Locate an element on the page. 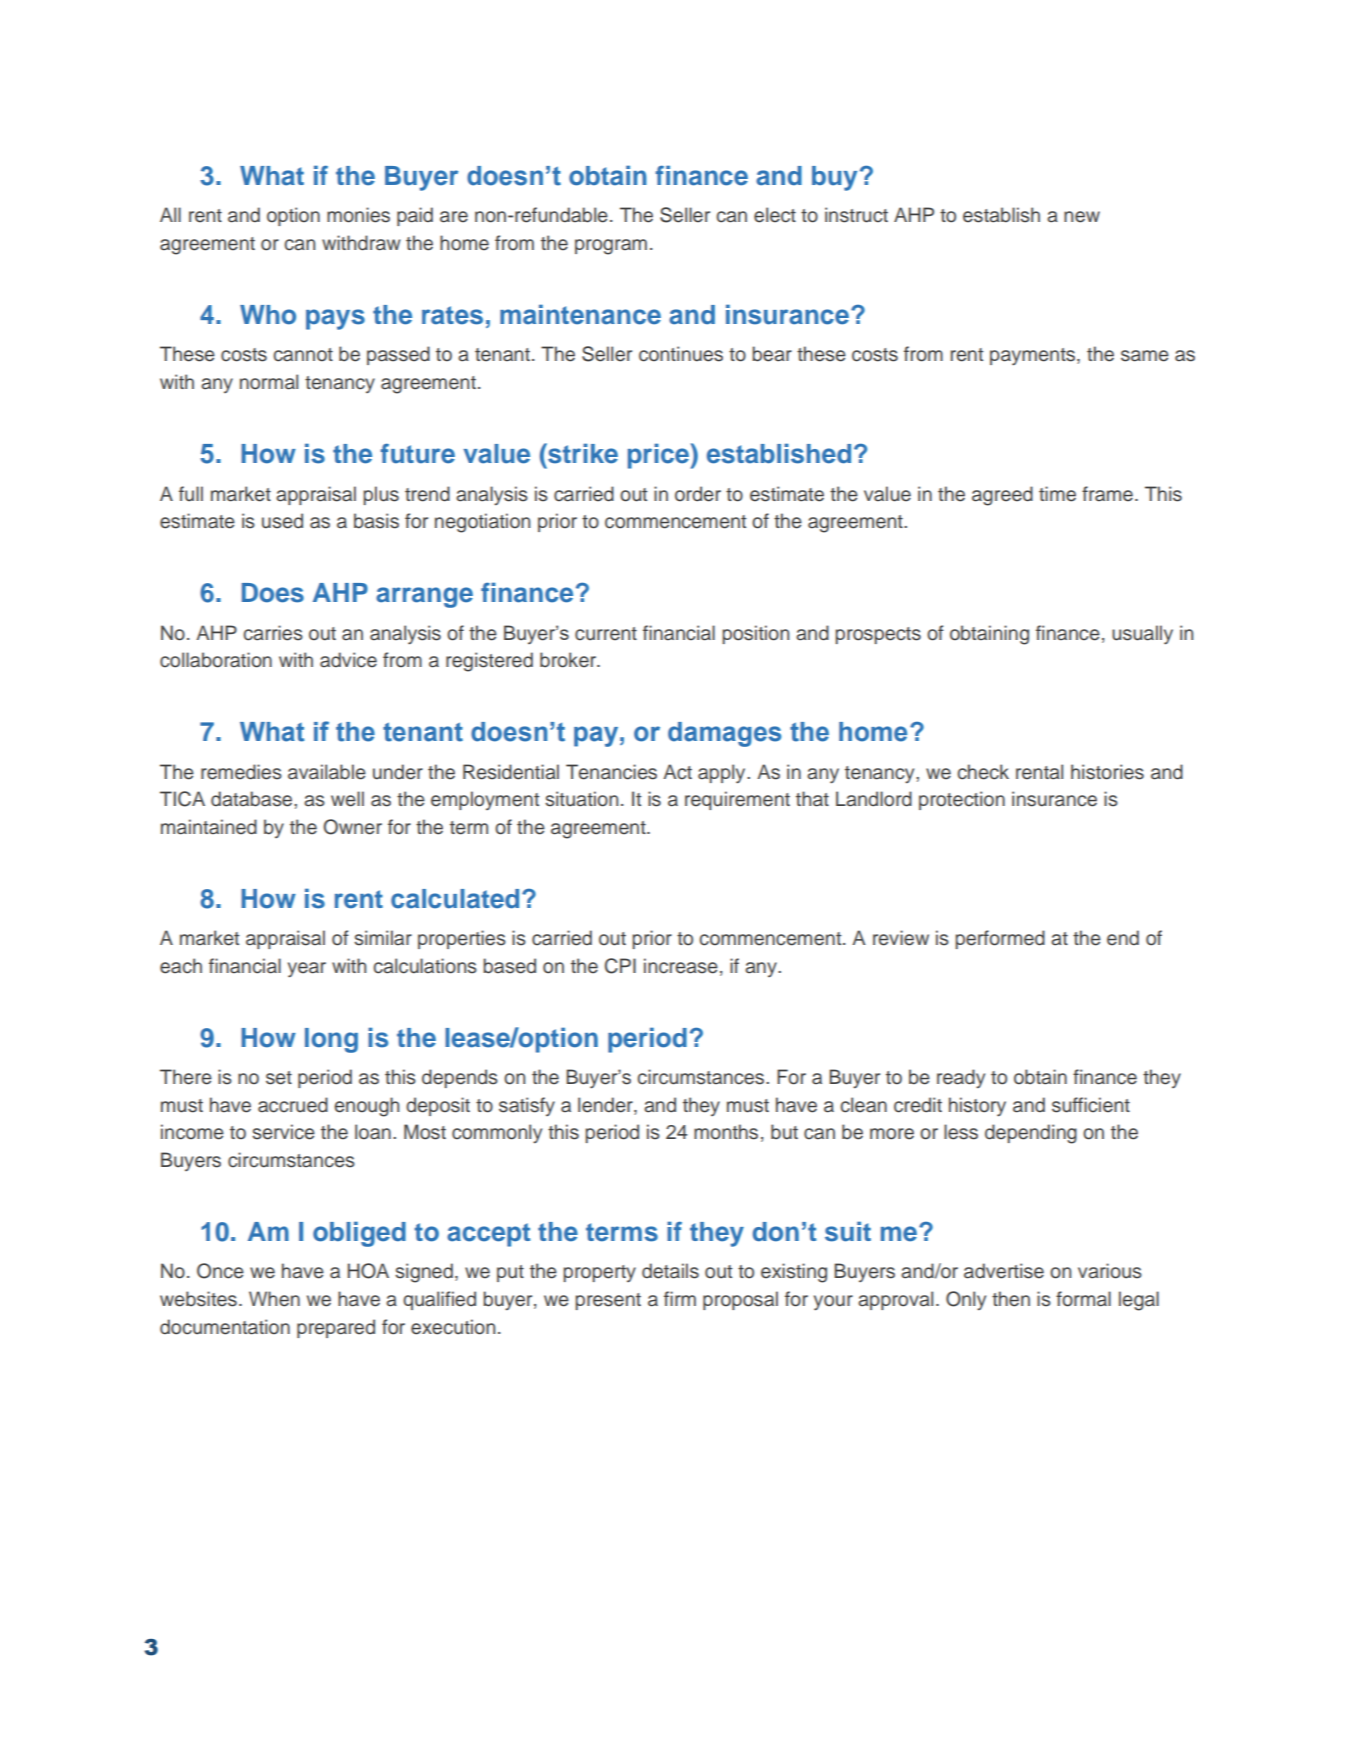 The width and height of the document is (1358, 1758). monies is located at coordinates (358, 215).
